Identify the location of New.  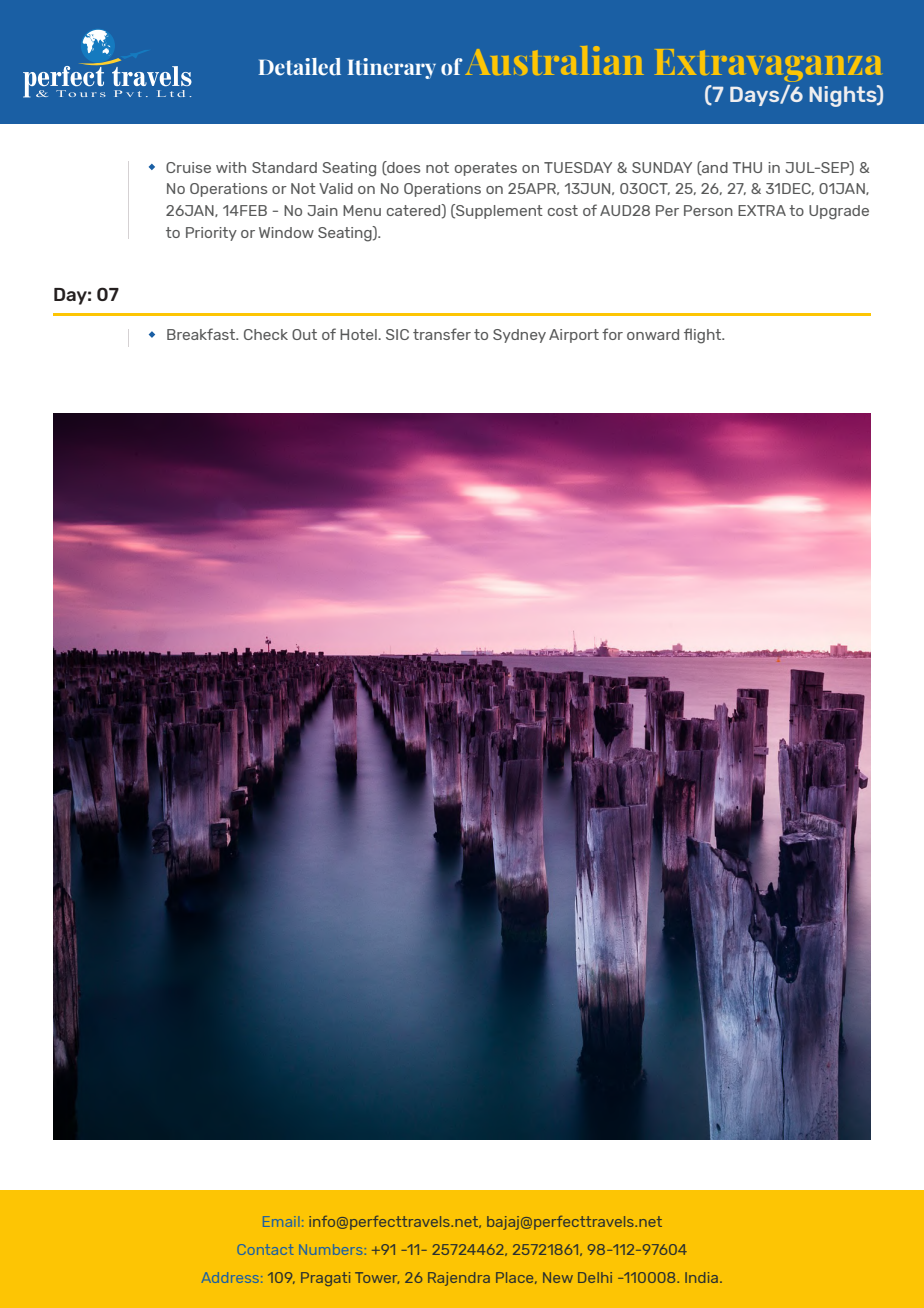
(558, 1277).
